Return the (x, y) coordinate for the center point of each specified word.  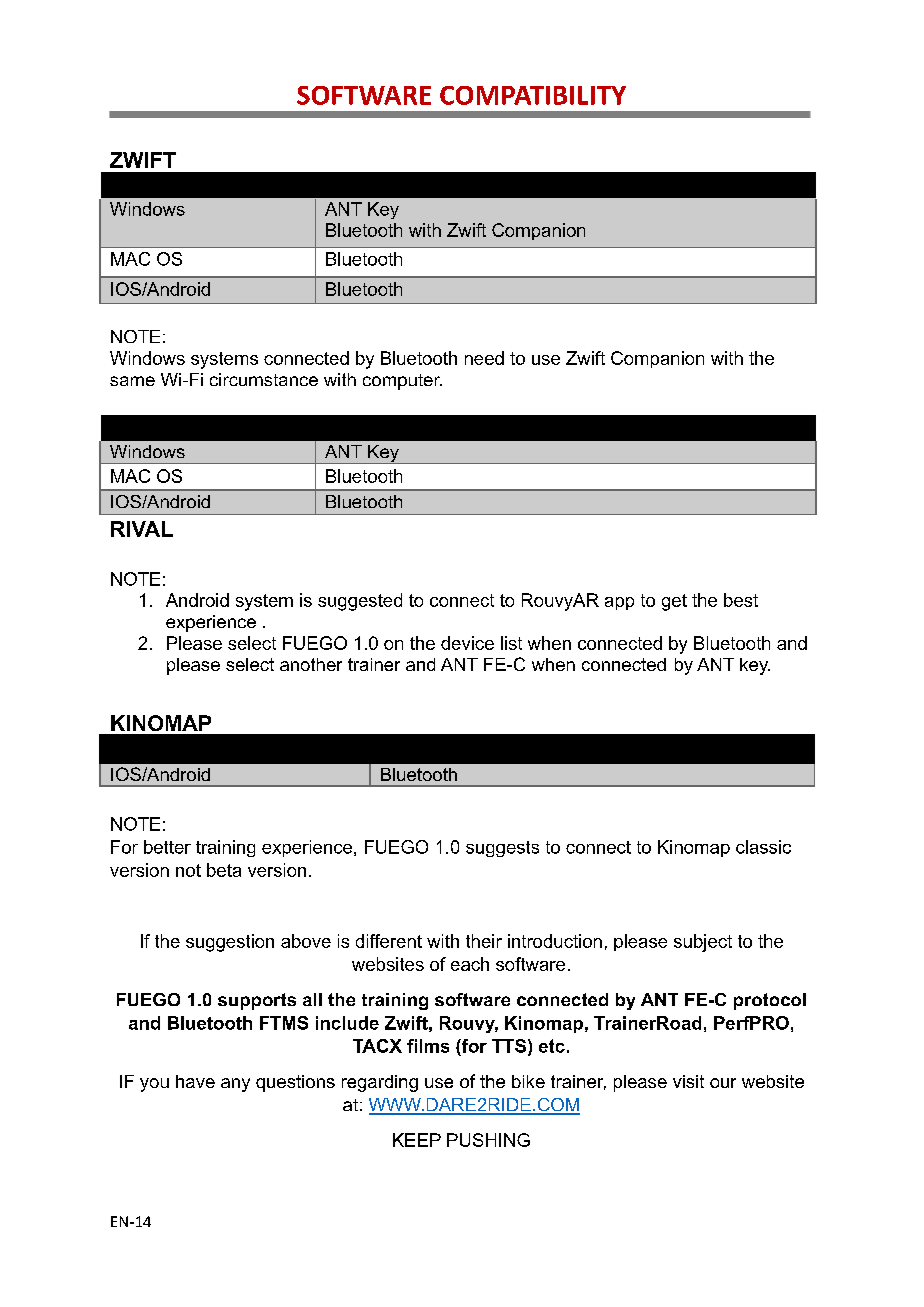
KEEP (417, 1140)
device (467, 643)
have (195, 1081)
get (674, 602)
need (484, 358)
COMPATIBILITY (533, 95)
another (311, 664)
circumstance (264, 379)
